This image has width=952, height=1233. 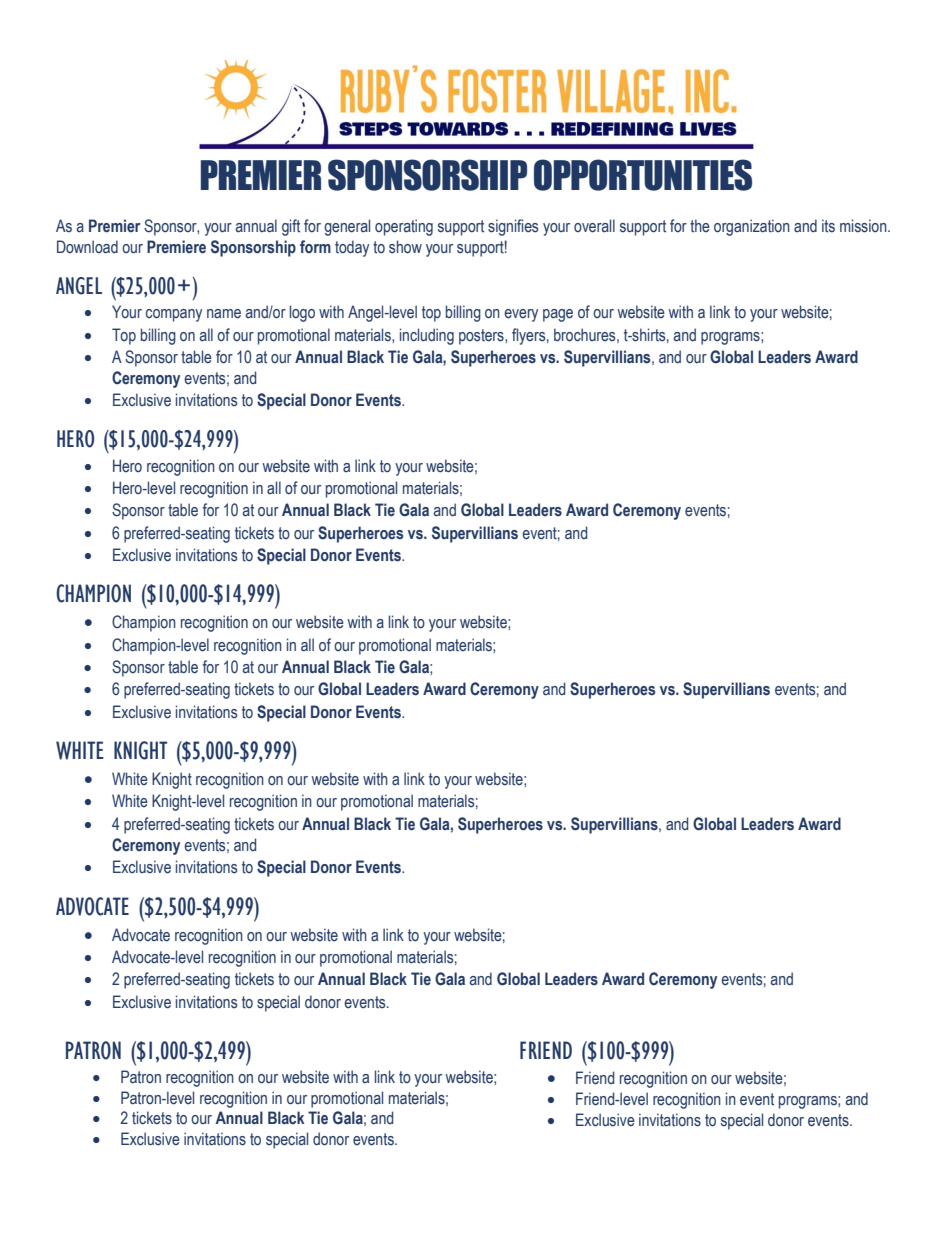 What do you see at coordinates (87, 247) in the image?
I see `Download` at bounding box center [87, 247].
